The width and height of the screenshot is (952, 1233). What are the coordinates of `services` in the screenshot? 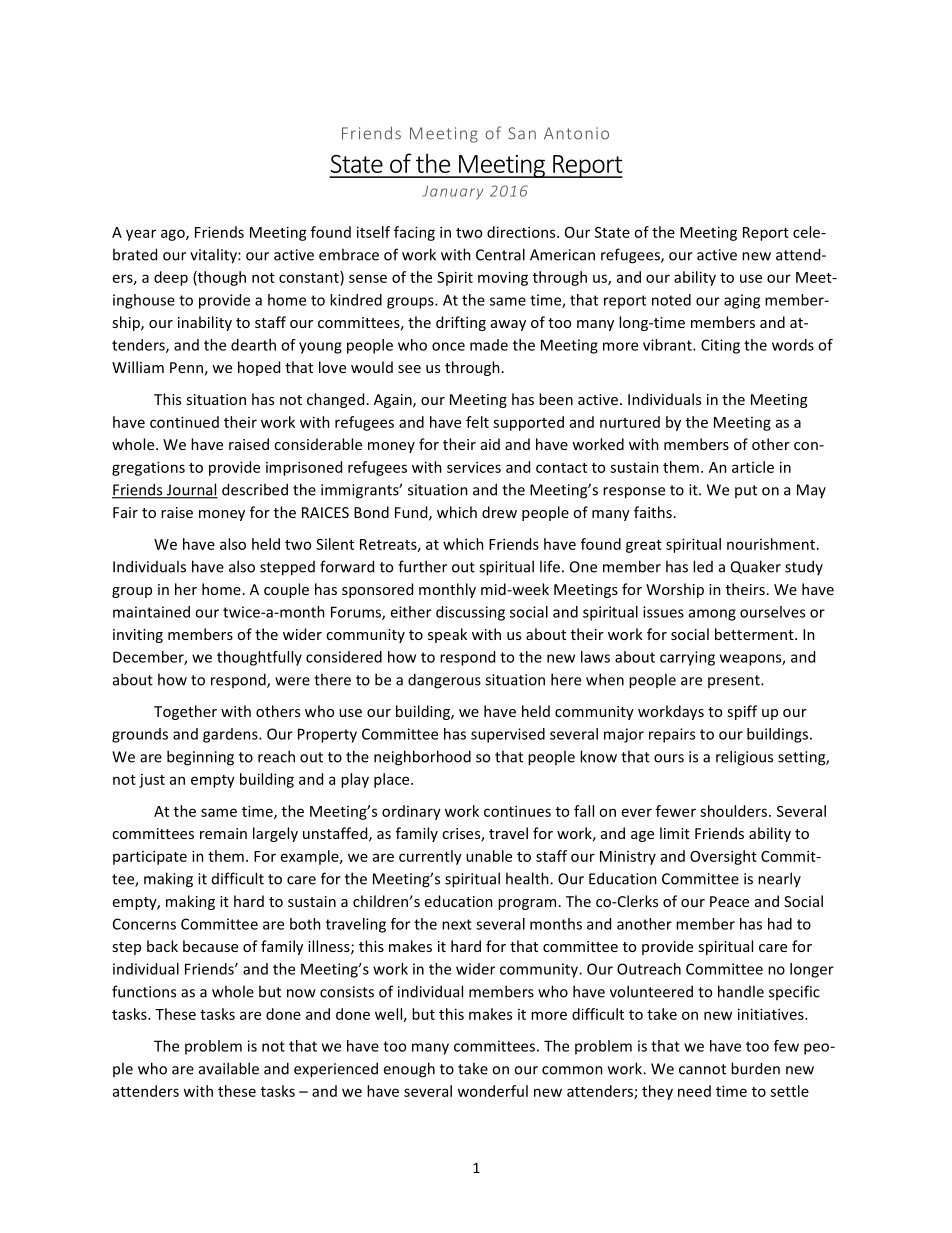 It's located at (474, 467).
